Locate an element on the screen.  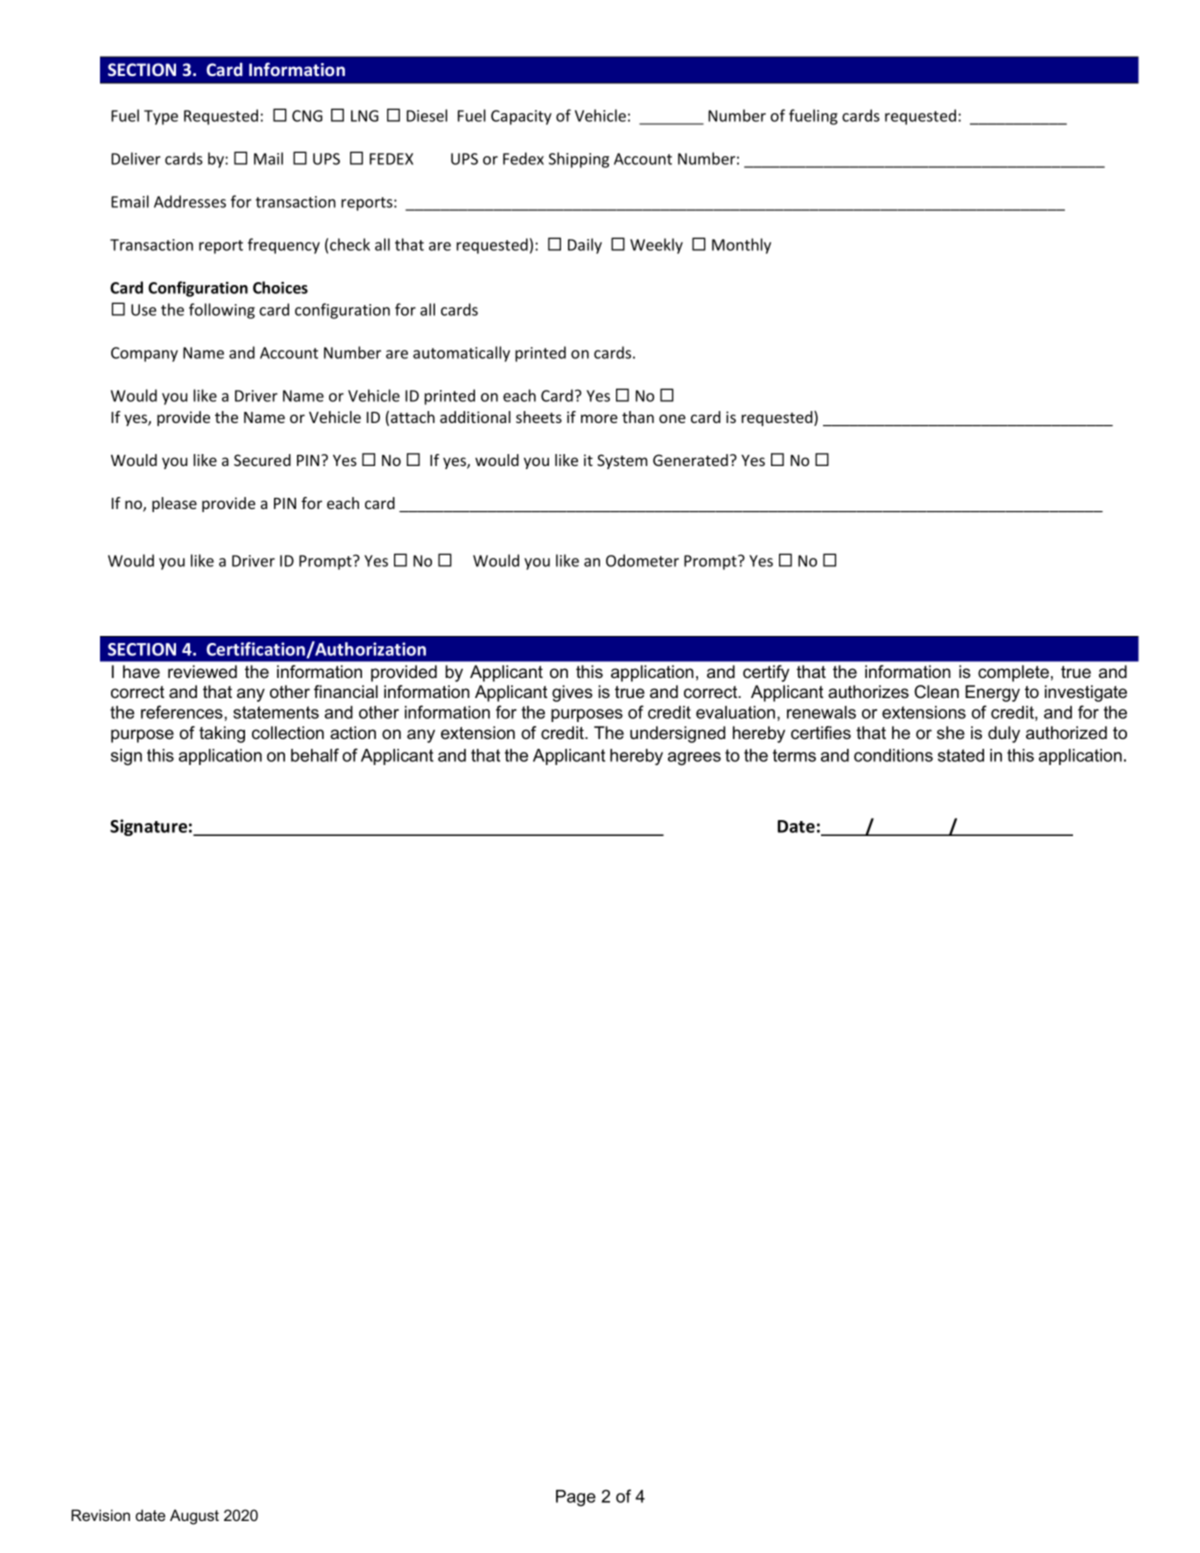
System is located at coordinates (622, 461).
